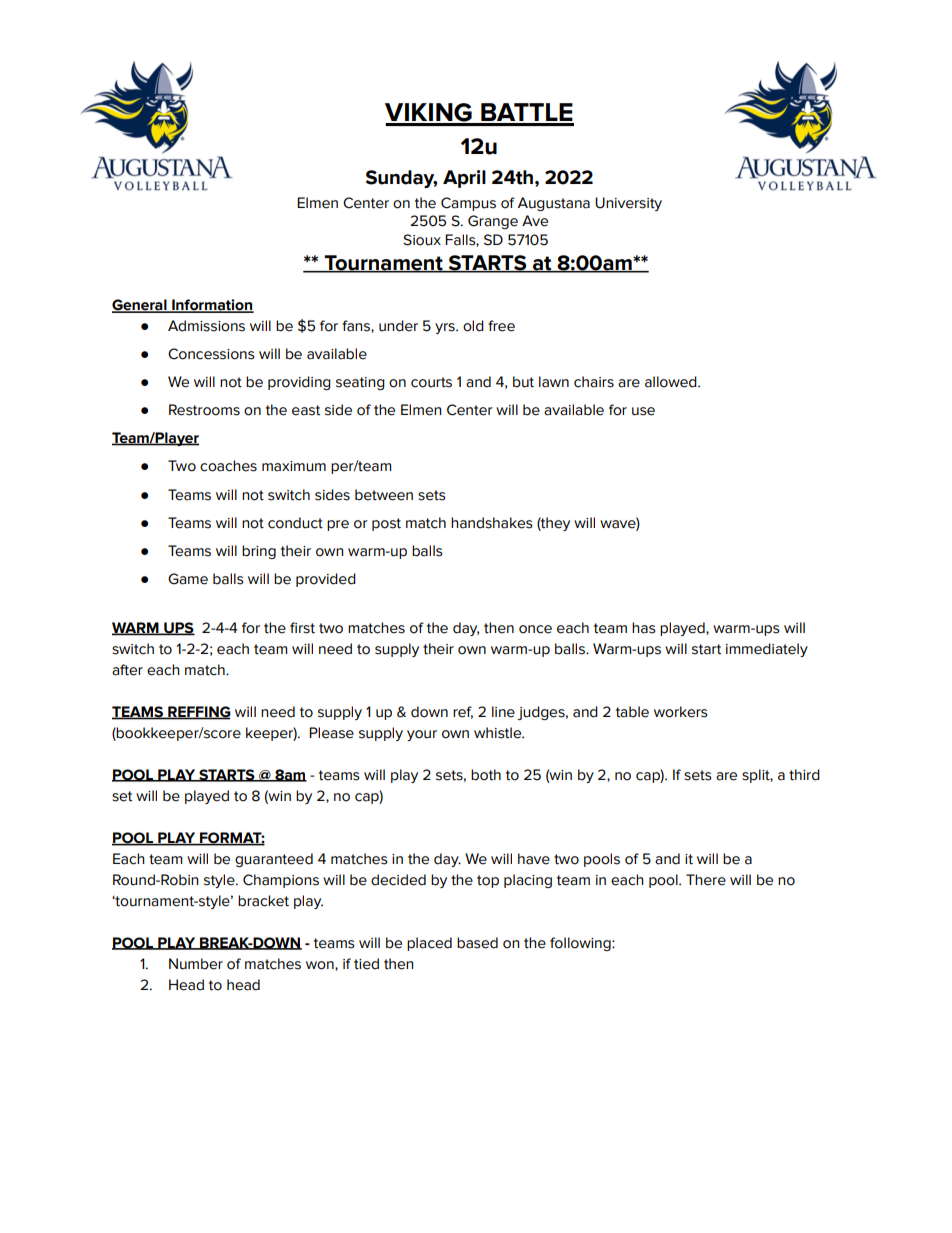 Image resolution: width=952 pixels, height=1233 pixels. Describe the element at coordinates (196, 964) in the document. I see `Number` at that location.
